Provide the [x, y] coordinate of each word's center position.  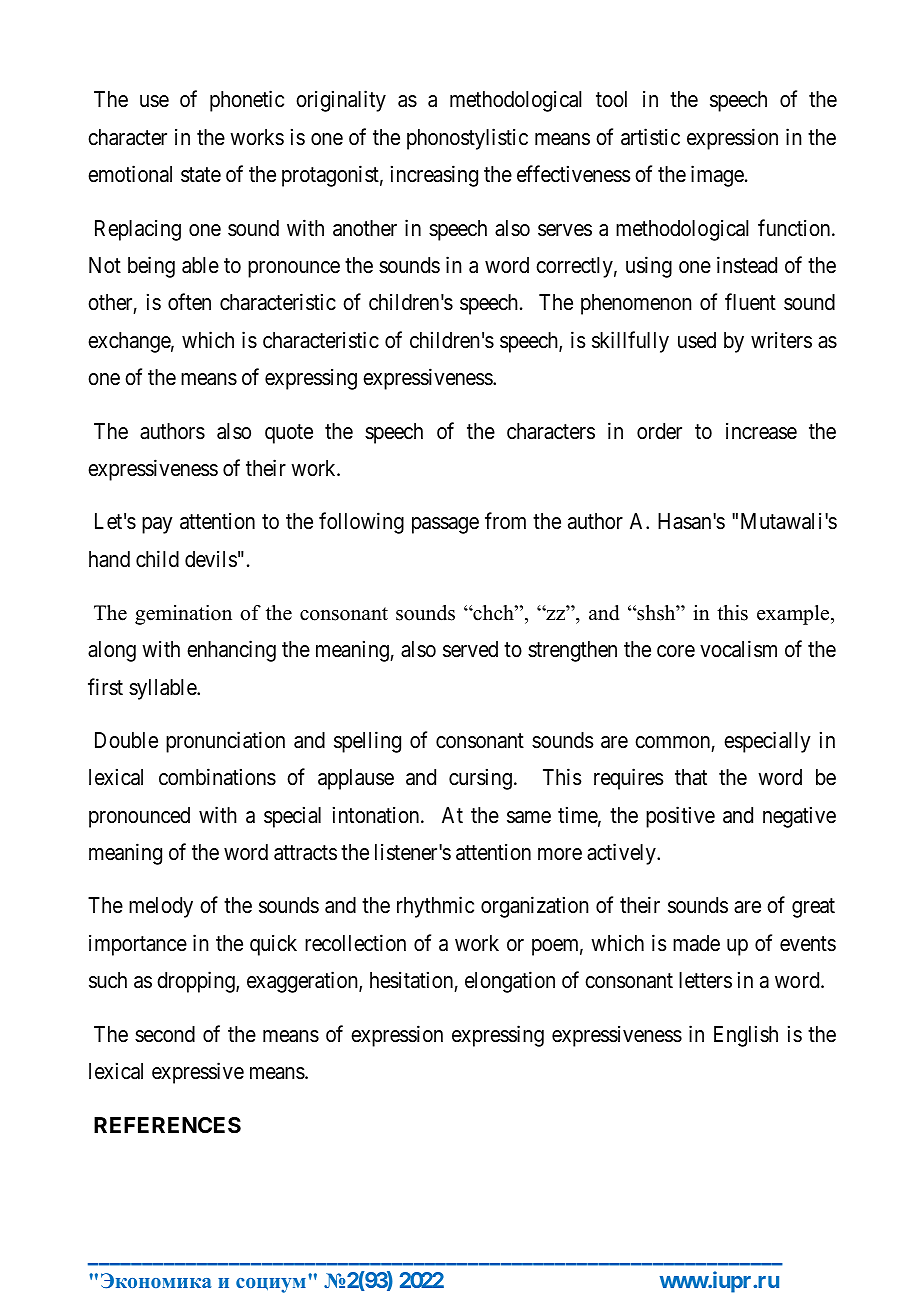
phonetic [247, 101]
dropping [197, 982]
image [717, 176]
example [794, 615]
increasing [434, 176]
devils [211, 559]
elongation [510, 982]
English [746, 1036]
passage [445, 525]
